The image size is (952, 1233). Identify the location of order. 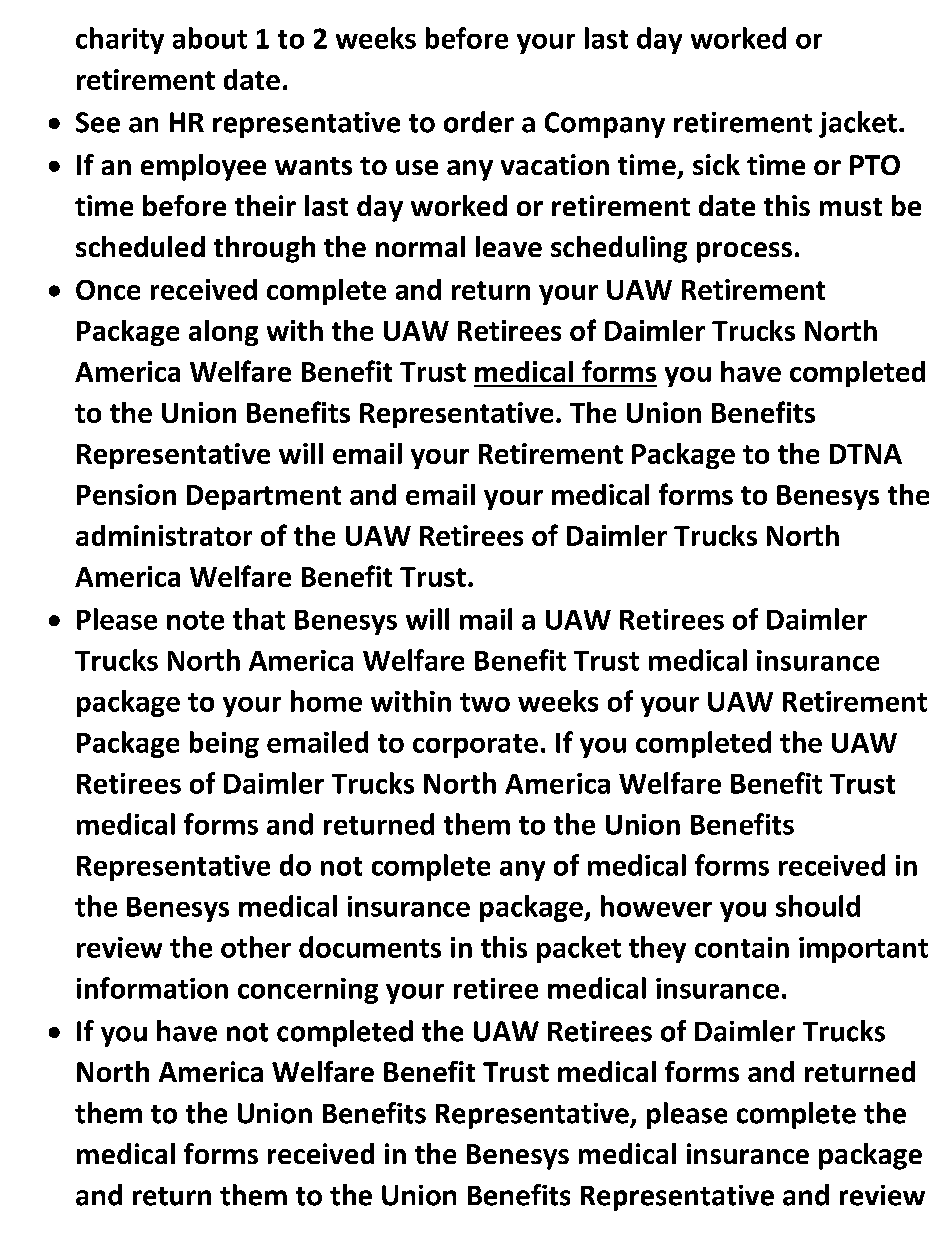
(479, 122).
